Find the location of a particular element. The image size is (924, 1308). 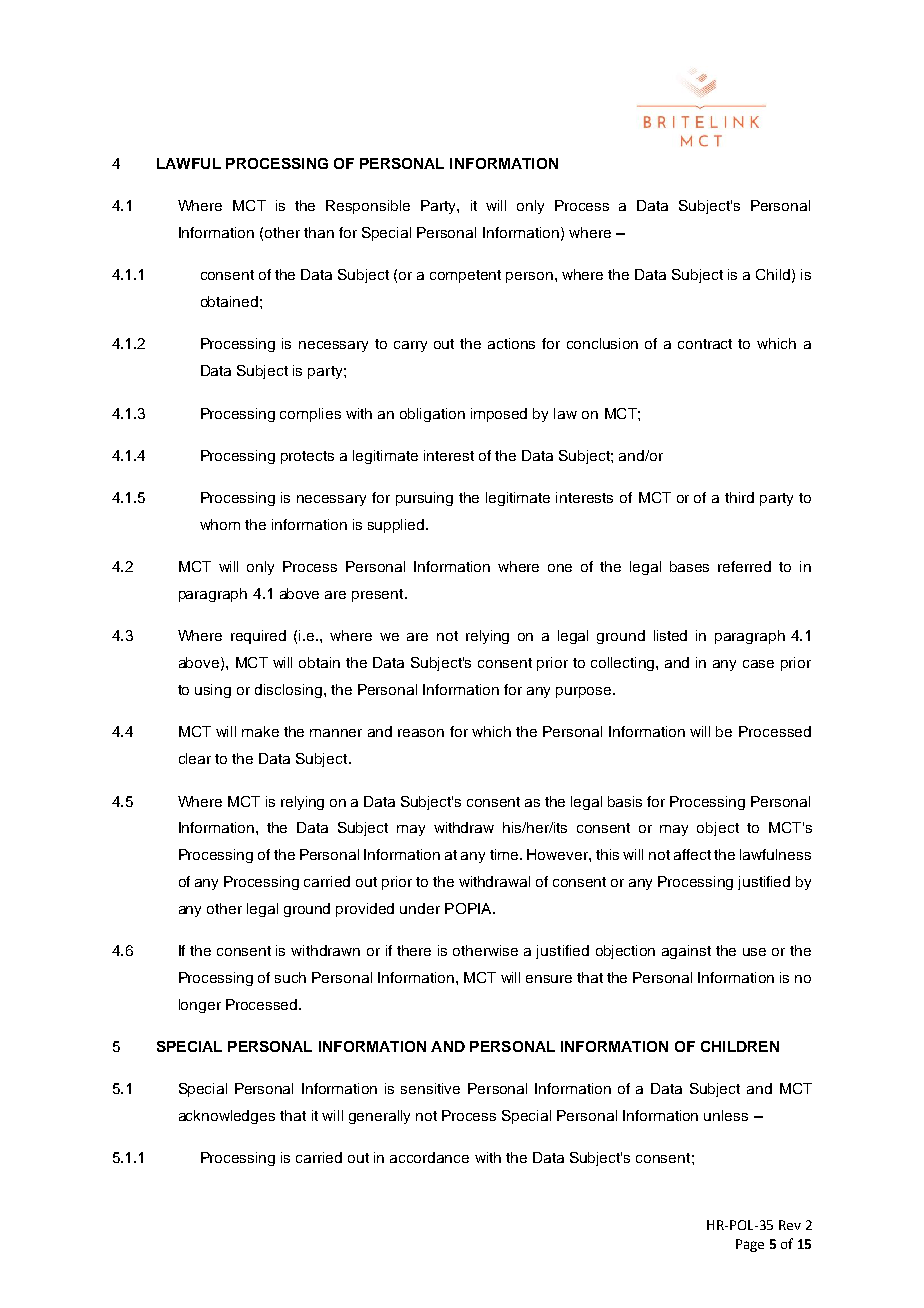

whom is located at coordinates (220, 524).
